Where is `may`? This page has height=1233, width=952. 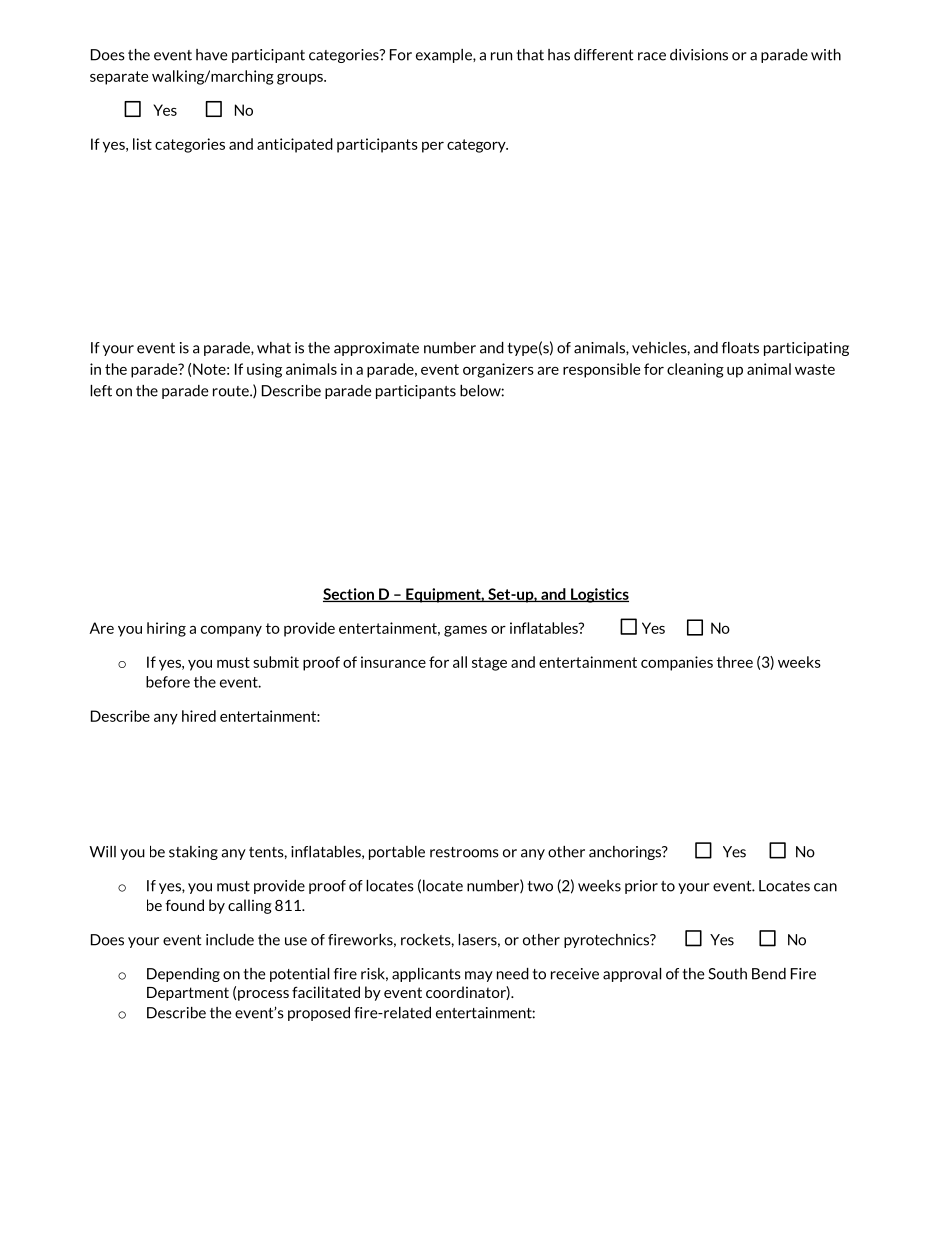 may is located at coordinates (479, 976).
